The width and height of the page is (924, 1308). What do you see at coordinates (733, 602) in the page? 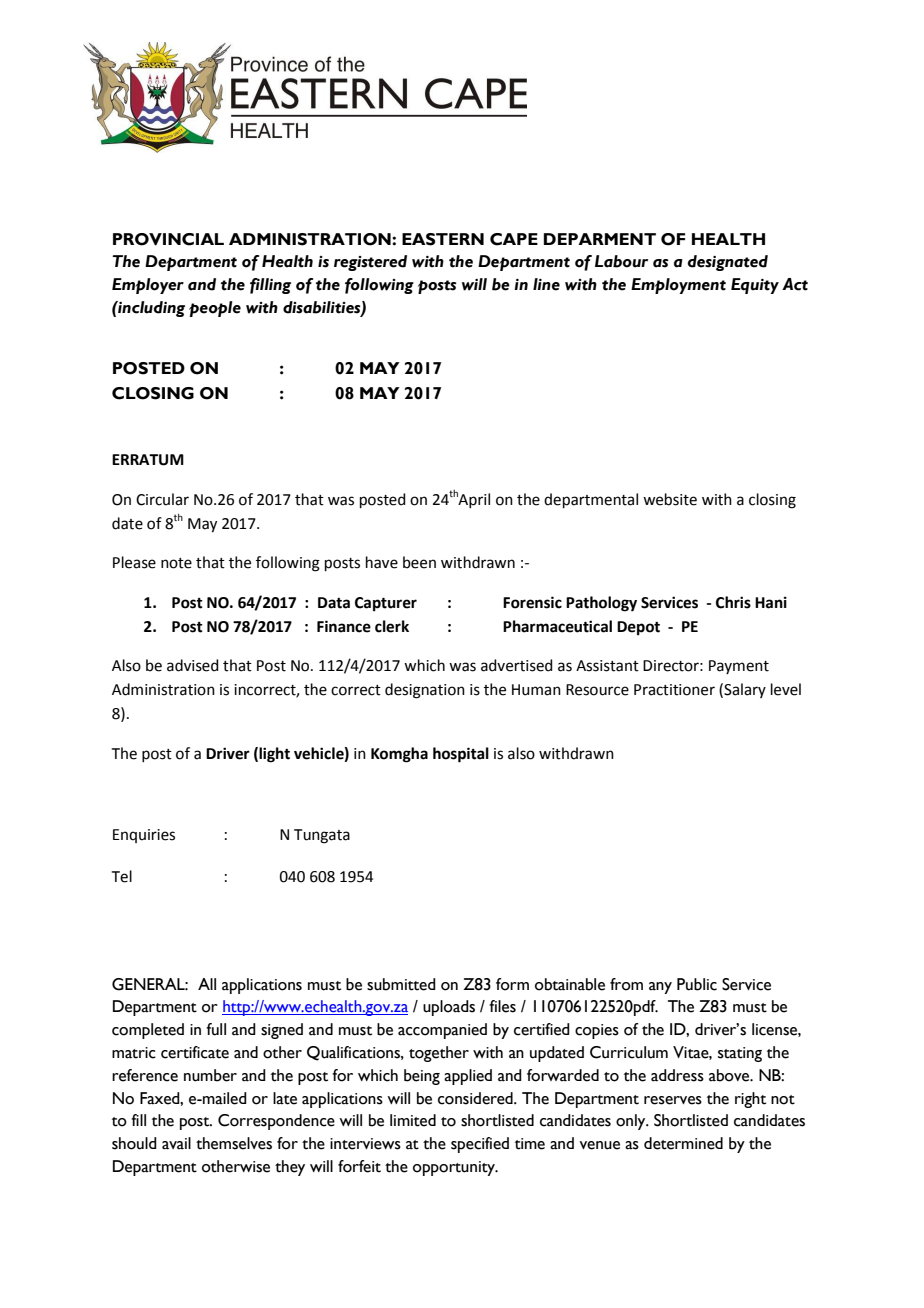
I see `Chris` at bounding box center [733, 602].
